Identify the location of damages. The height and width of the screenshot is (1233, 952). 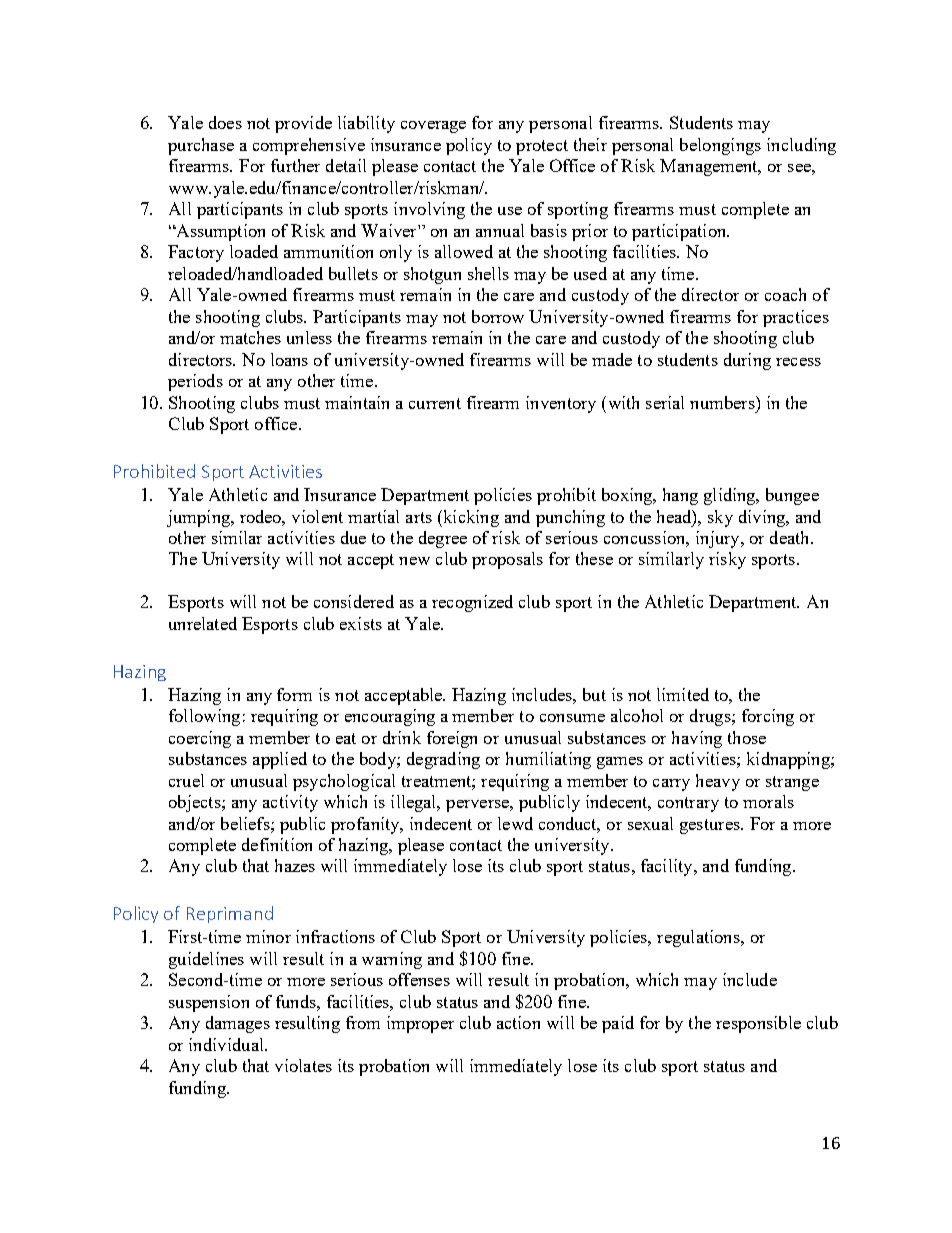
(238, 1024).
